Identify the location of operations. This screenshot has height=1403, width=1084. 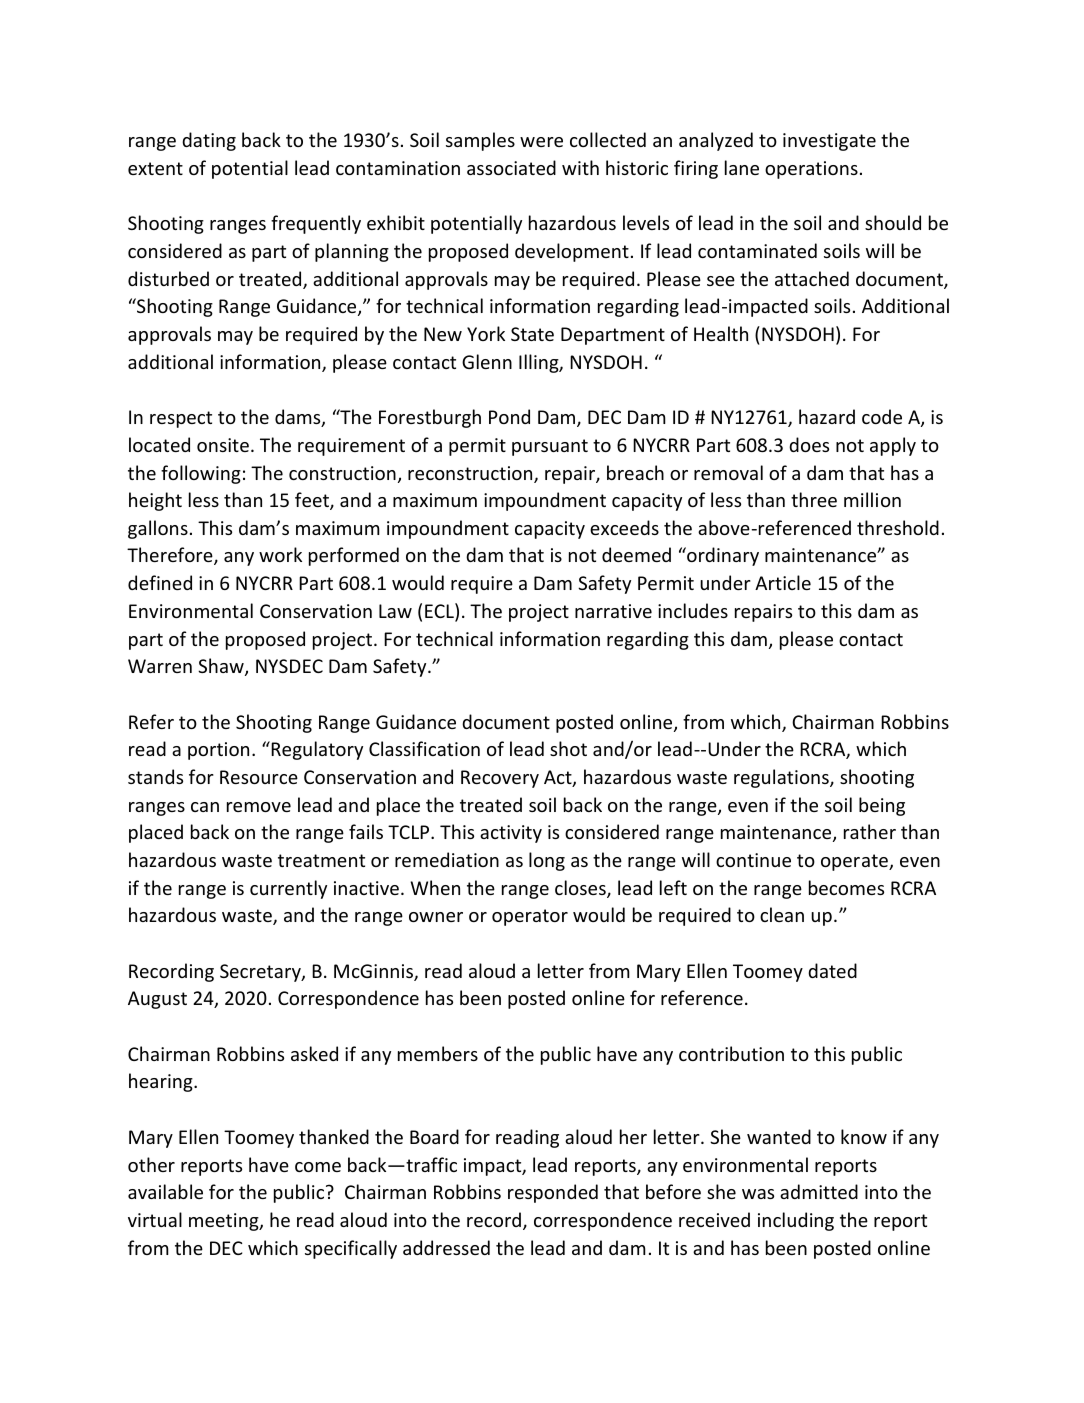
(811, 170).
